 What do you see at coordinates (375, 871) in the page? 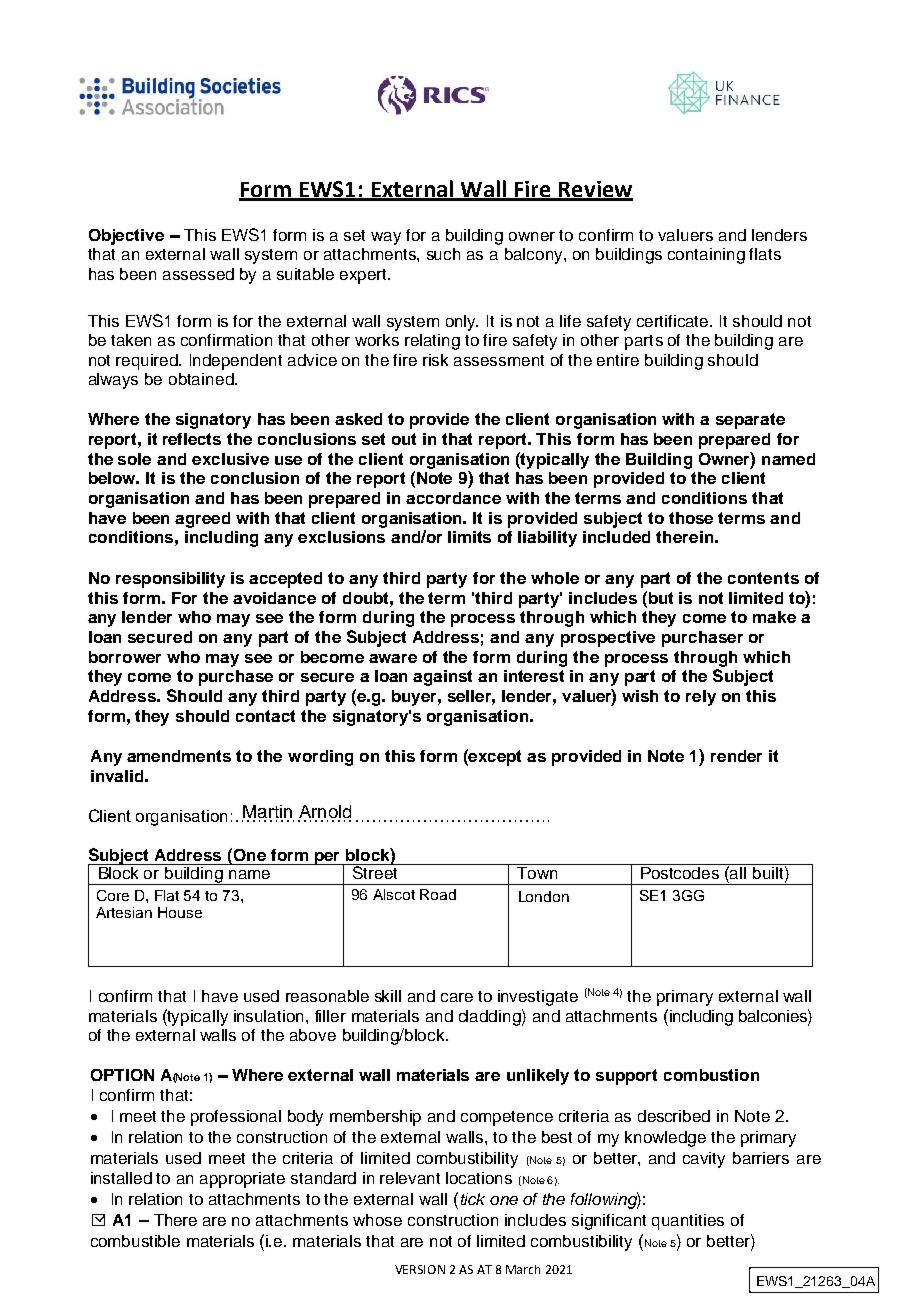
I see `Street` at bounding box center [375, 871].
